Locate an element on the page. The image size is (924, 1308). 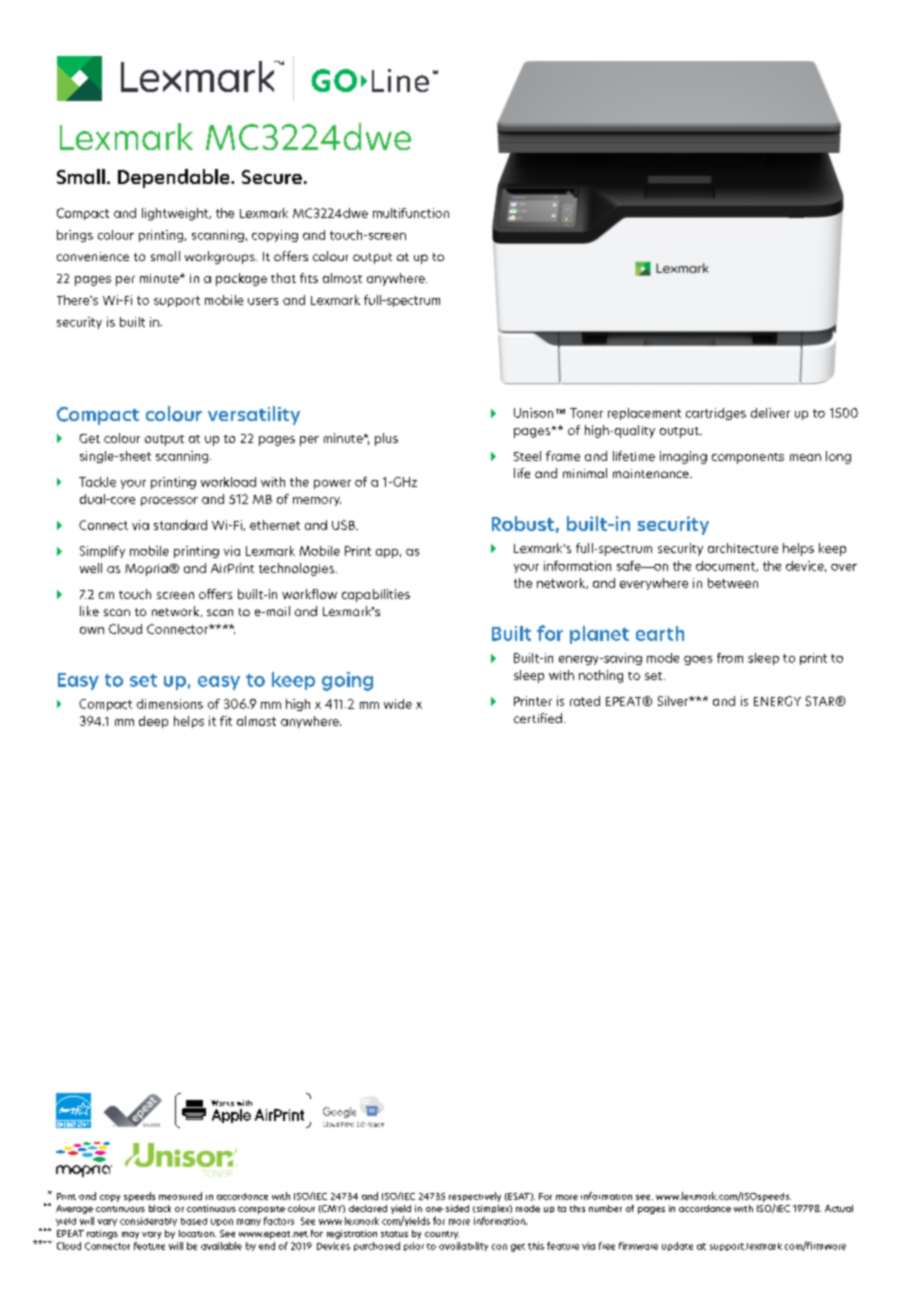
certified is located at coordinates (538, 718).
